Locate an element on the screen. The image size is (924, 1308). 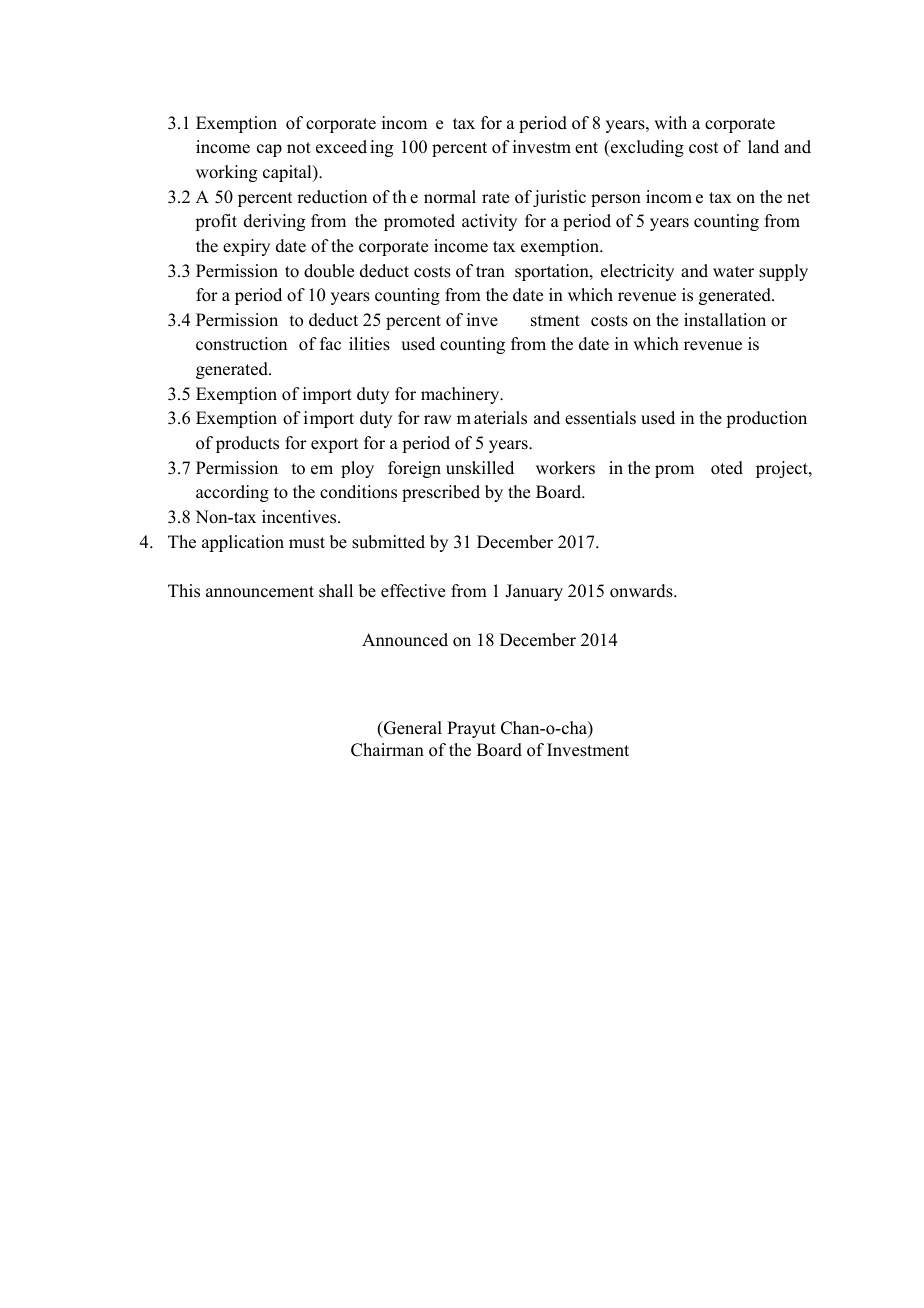
onwards is located at coordinates (642, 591).
